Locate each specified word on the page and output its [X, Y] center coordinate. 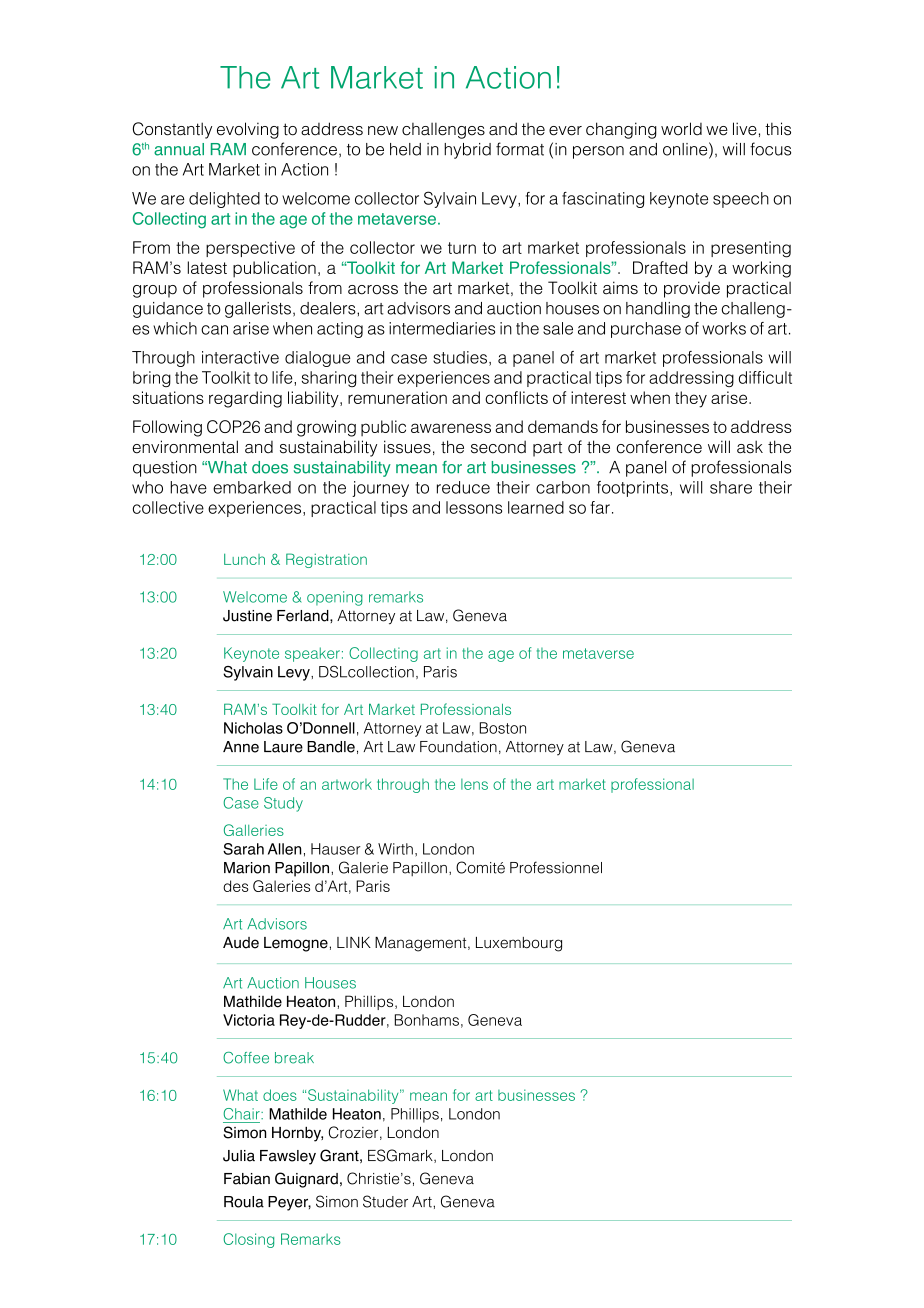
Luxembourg [519, 944]
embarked [252, 487]
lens [474, 784]
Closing [248, 1240]
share [731, 487]
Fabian [247, 1179]
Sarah [243, 849]
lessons [474, 507]
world [681, 129]
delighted [224, 200]
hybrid [467, 151]
